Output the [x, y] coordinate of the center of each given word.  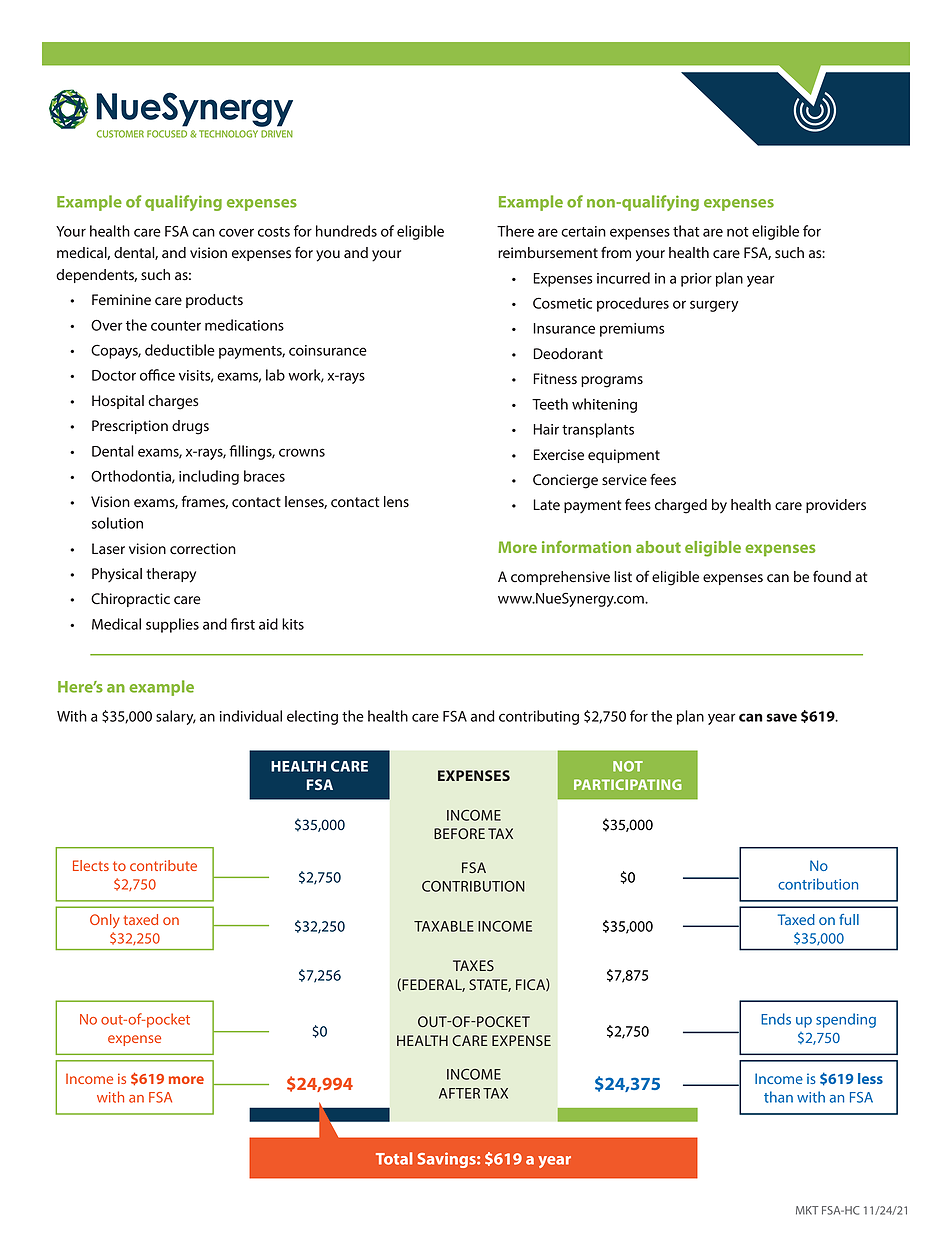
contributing [539, 717]
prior [696, 280]
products [214, 301]
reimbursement [548, 253]
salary [176, 717]
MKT [807, 1210]
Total [394, 1158]
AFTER [459, 1093]
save [781, 717]
